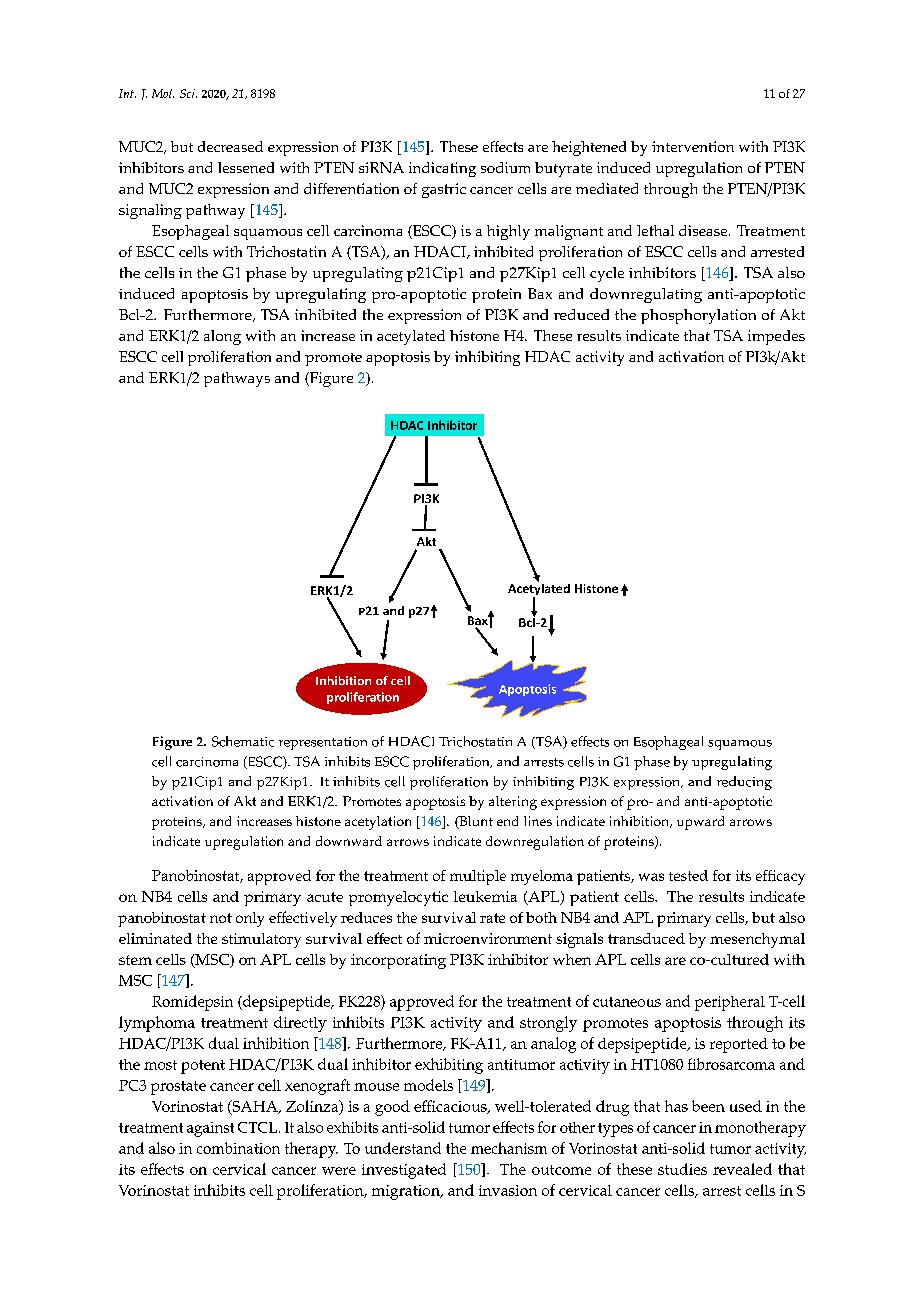  I want to click on malignant, so click(569, 232).
